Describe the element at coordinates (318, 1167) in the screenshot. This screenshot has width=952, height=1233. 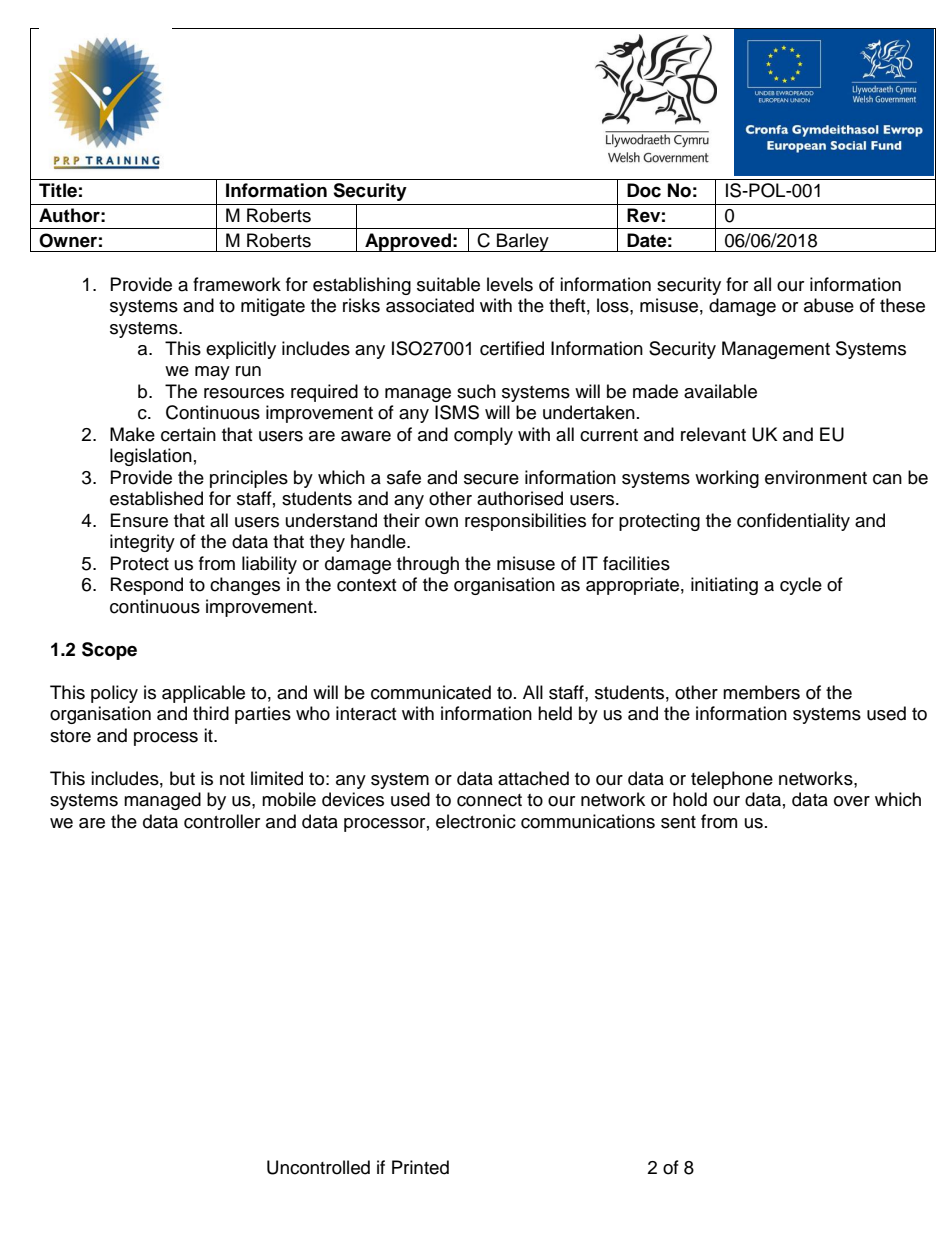
I see `Uncontrolled` at that location.
